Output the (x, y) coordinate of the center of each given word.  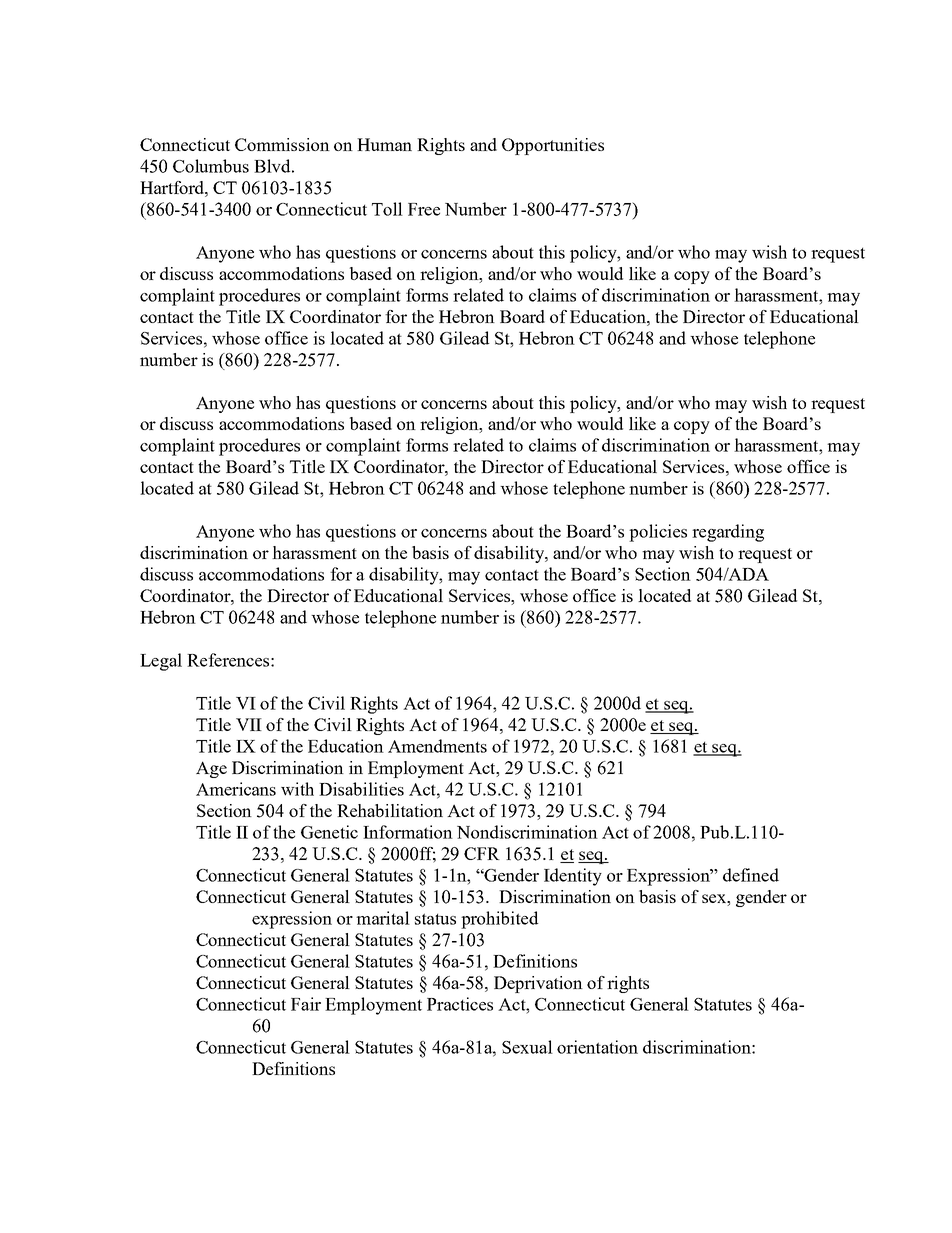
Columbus (211, 166)
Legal (161, 662)
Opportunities (553, 146)
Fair (306, 1004)
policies (658, 533)
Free (424, 209)
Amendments (437, 746)
